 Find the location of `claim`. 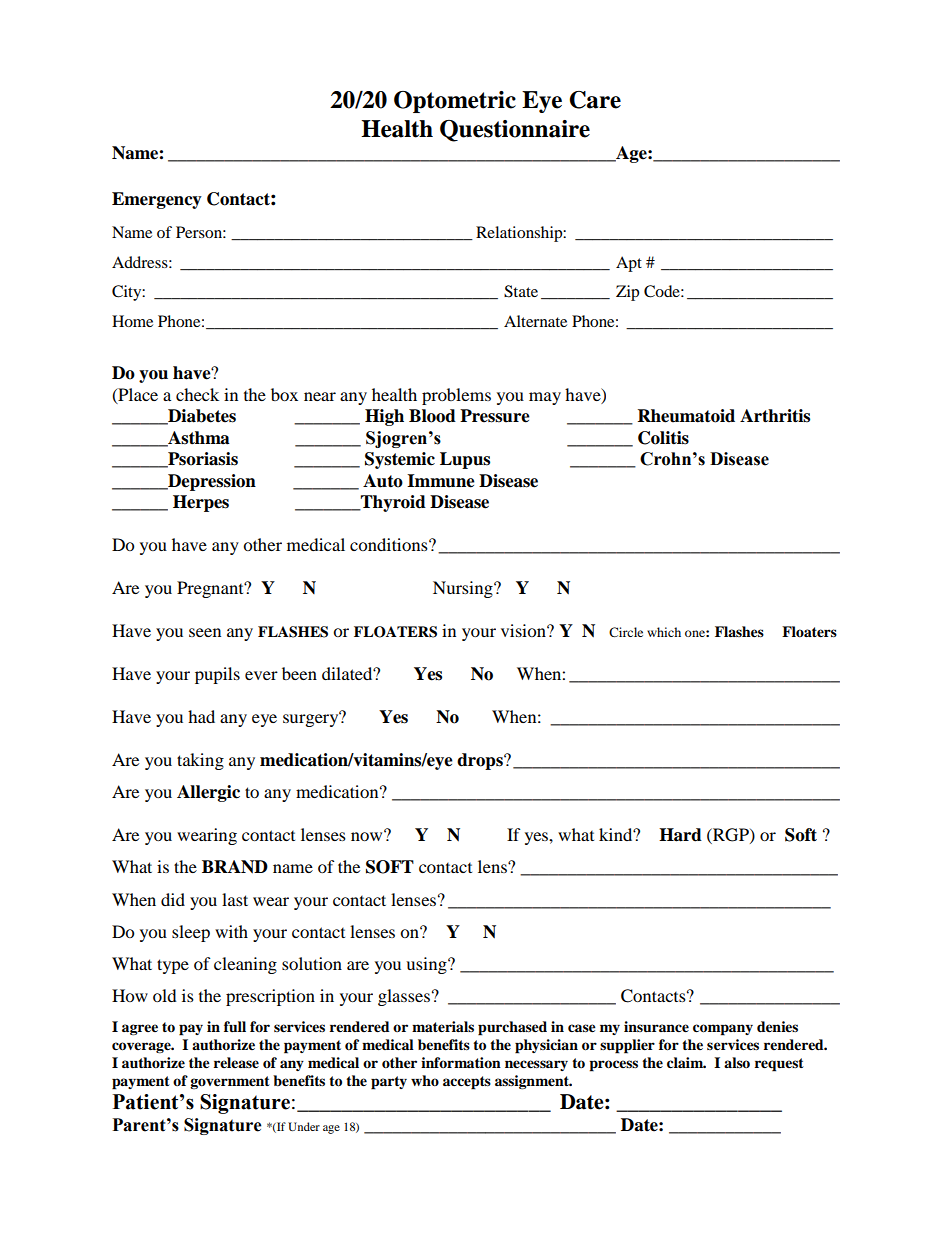

claim is located at coordinates (686, 1062).
